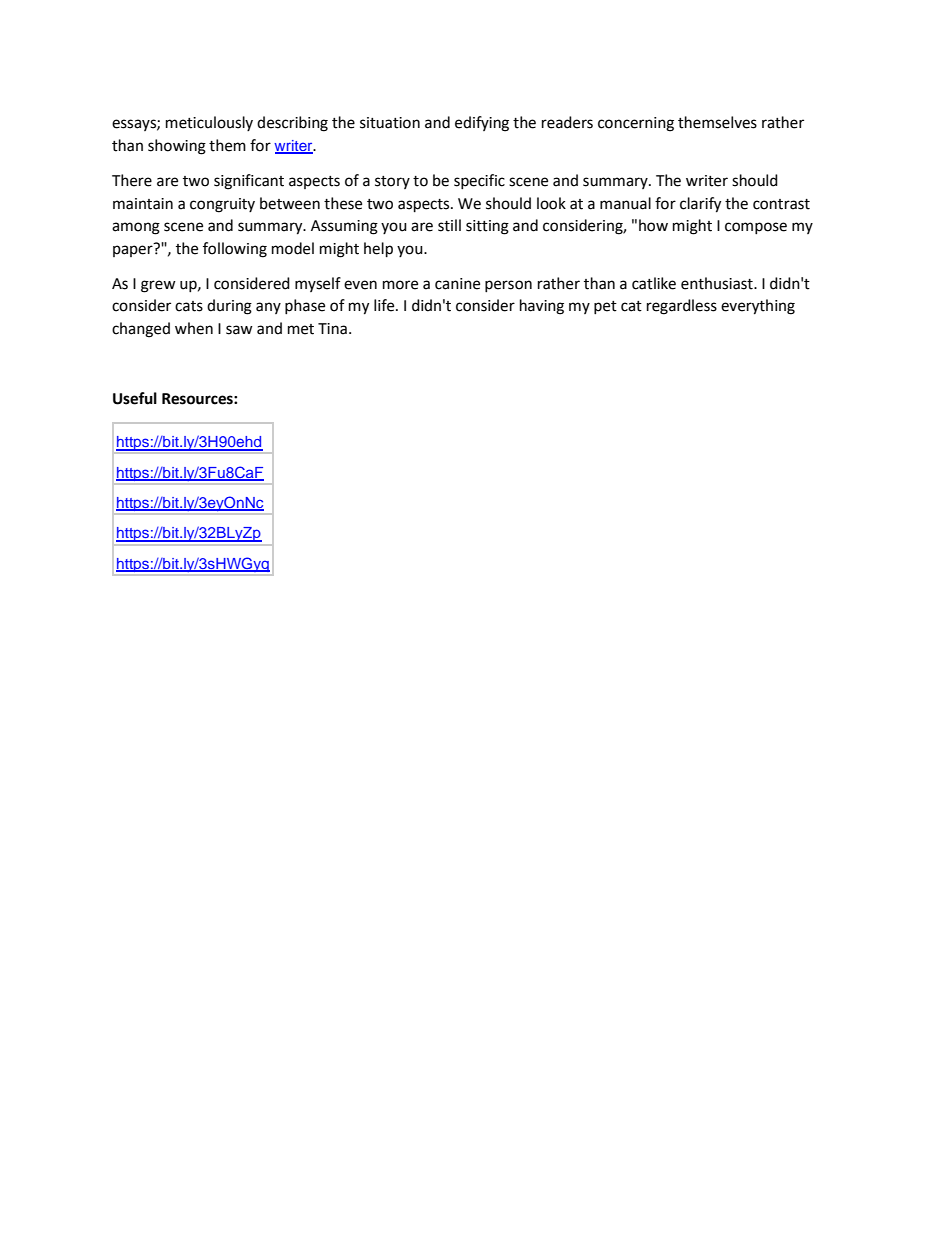 Image resolution: width=952 pixels, height=1233 pixels. Describe the element at coordinates (235, 250) in the screenshot. I see `following` at that location.
